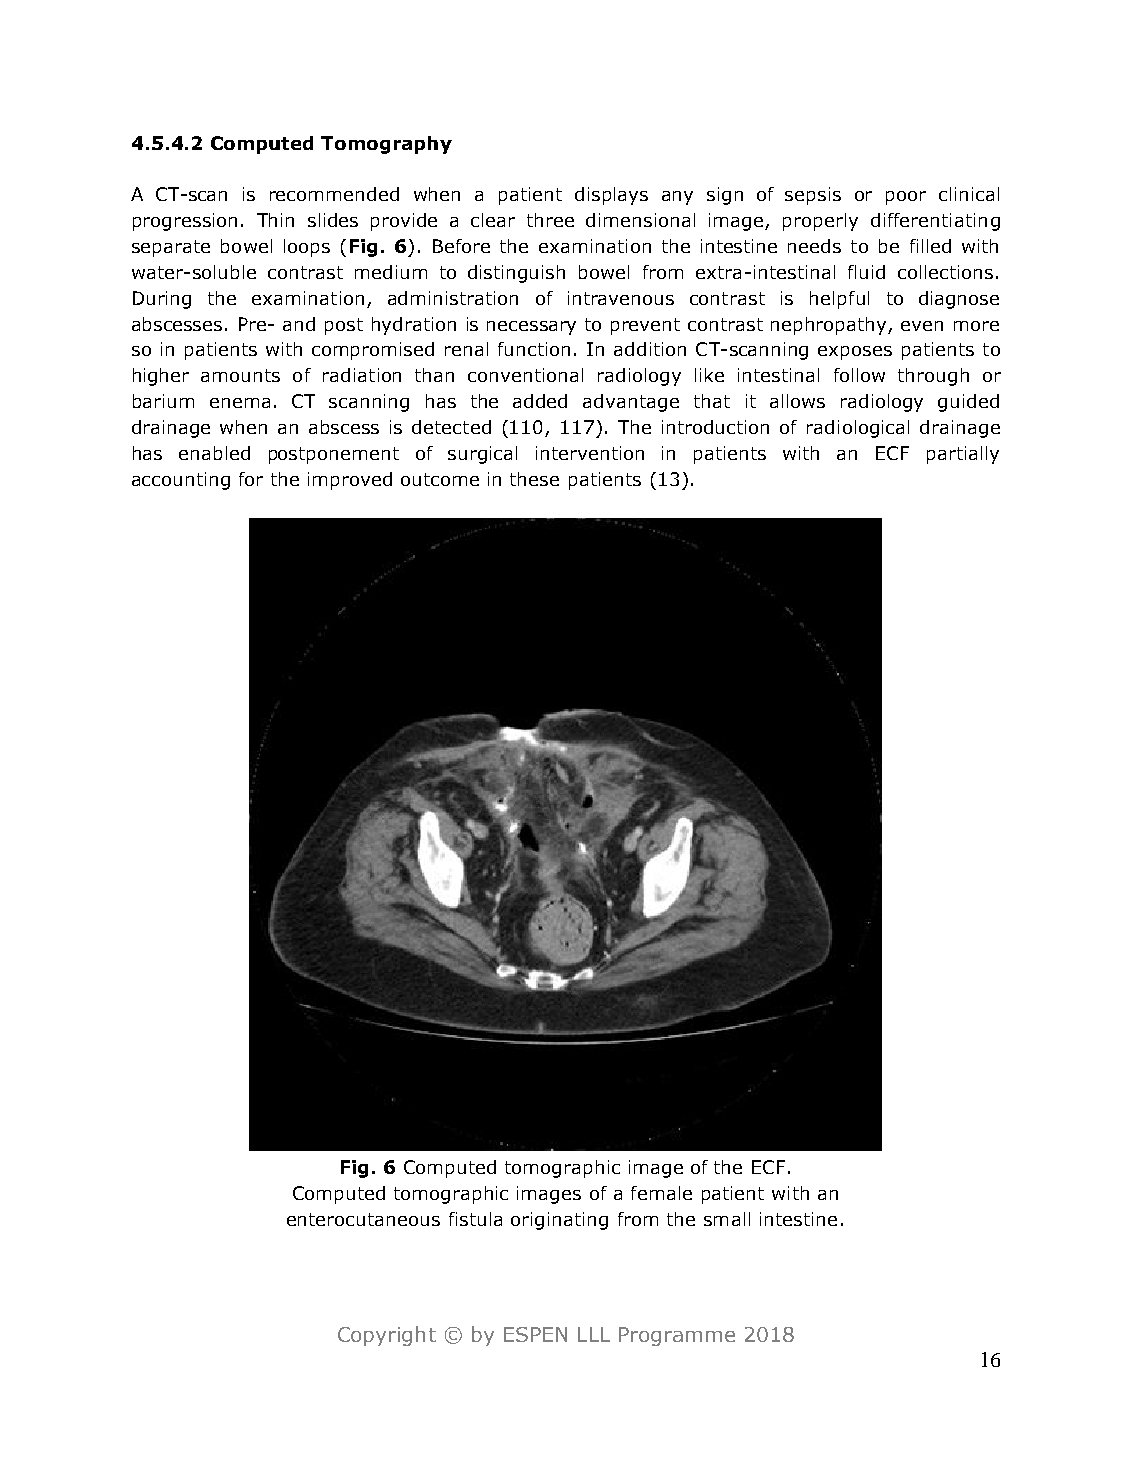  What do you see at coordinates (727, 1219) in the screenshot?
I see `small` at bounding box center [727, 1219].
